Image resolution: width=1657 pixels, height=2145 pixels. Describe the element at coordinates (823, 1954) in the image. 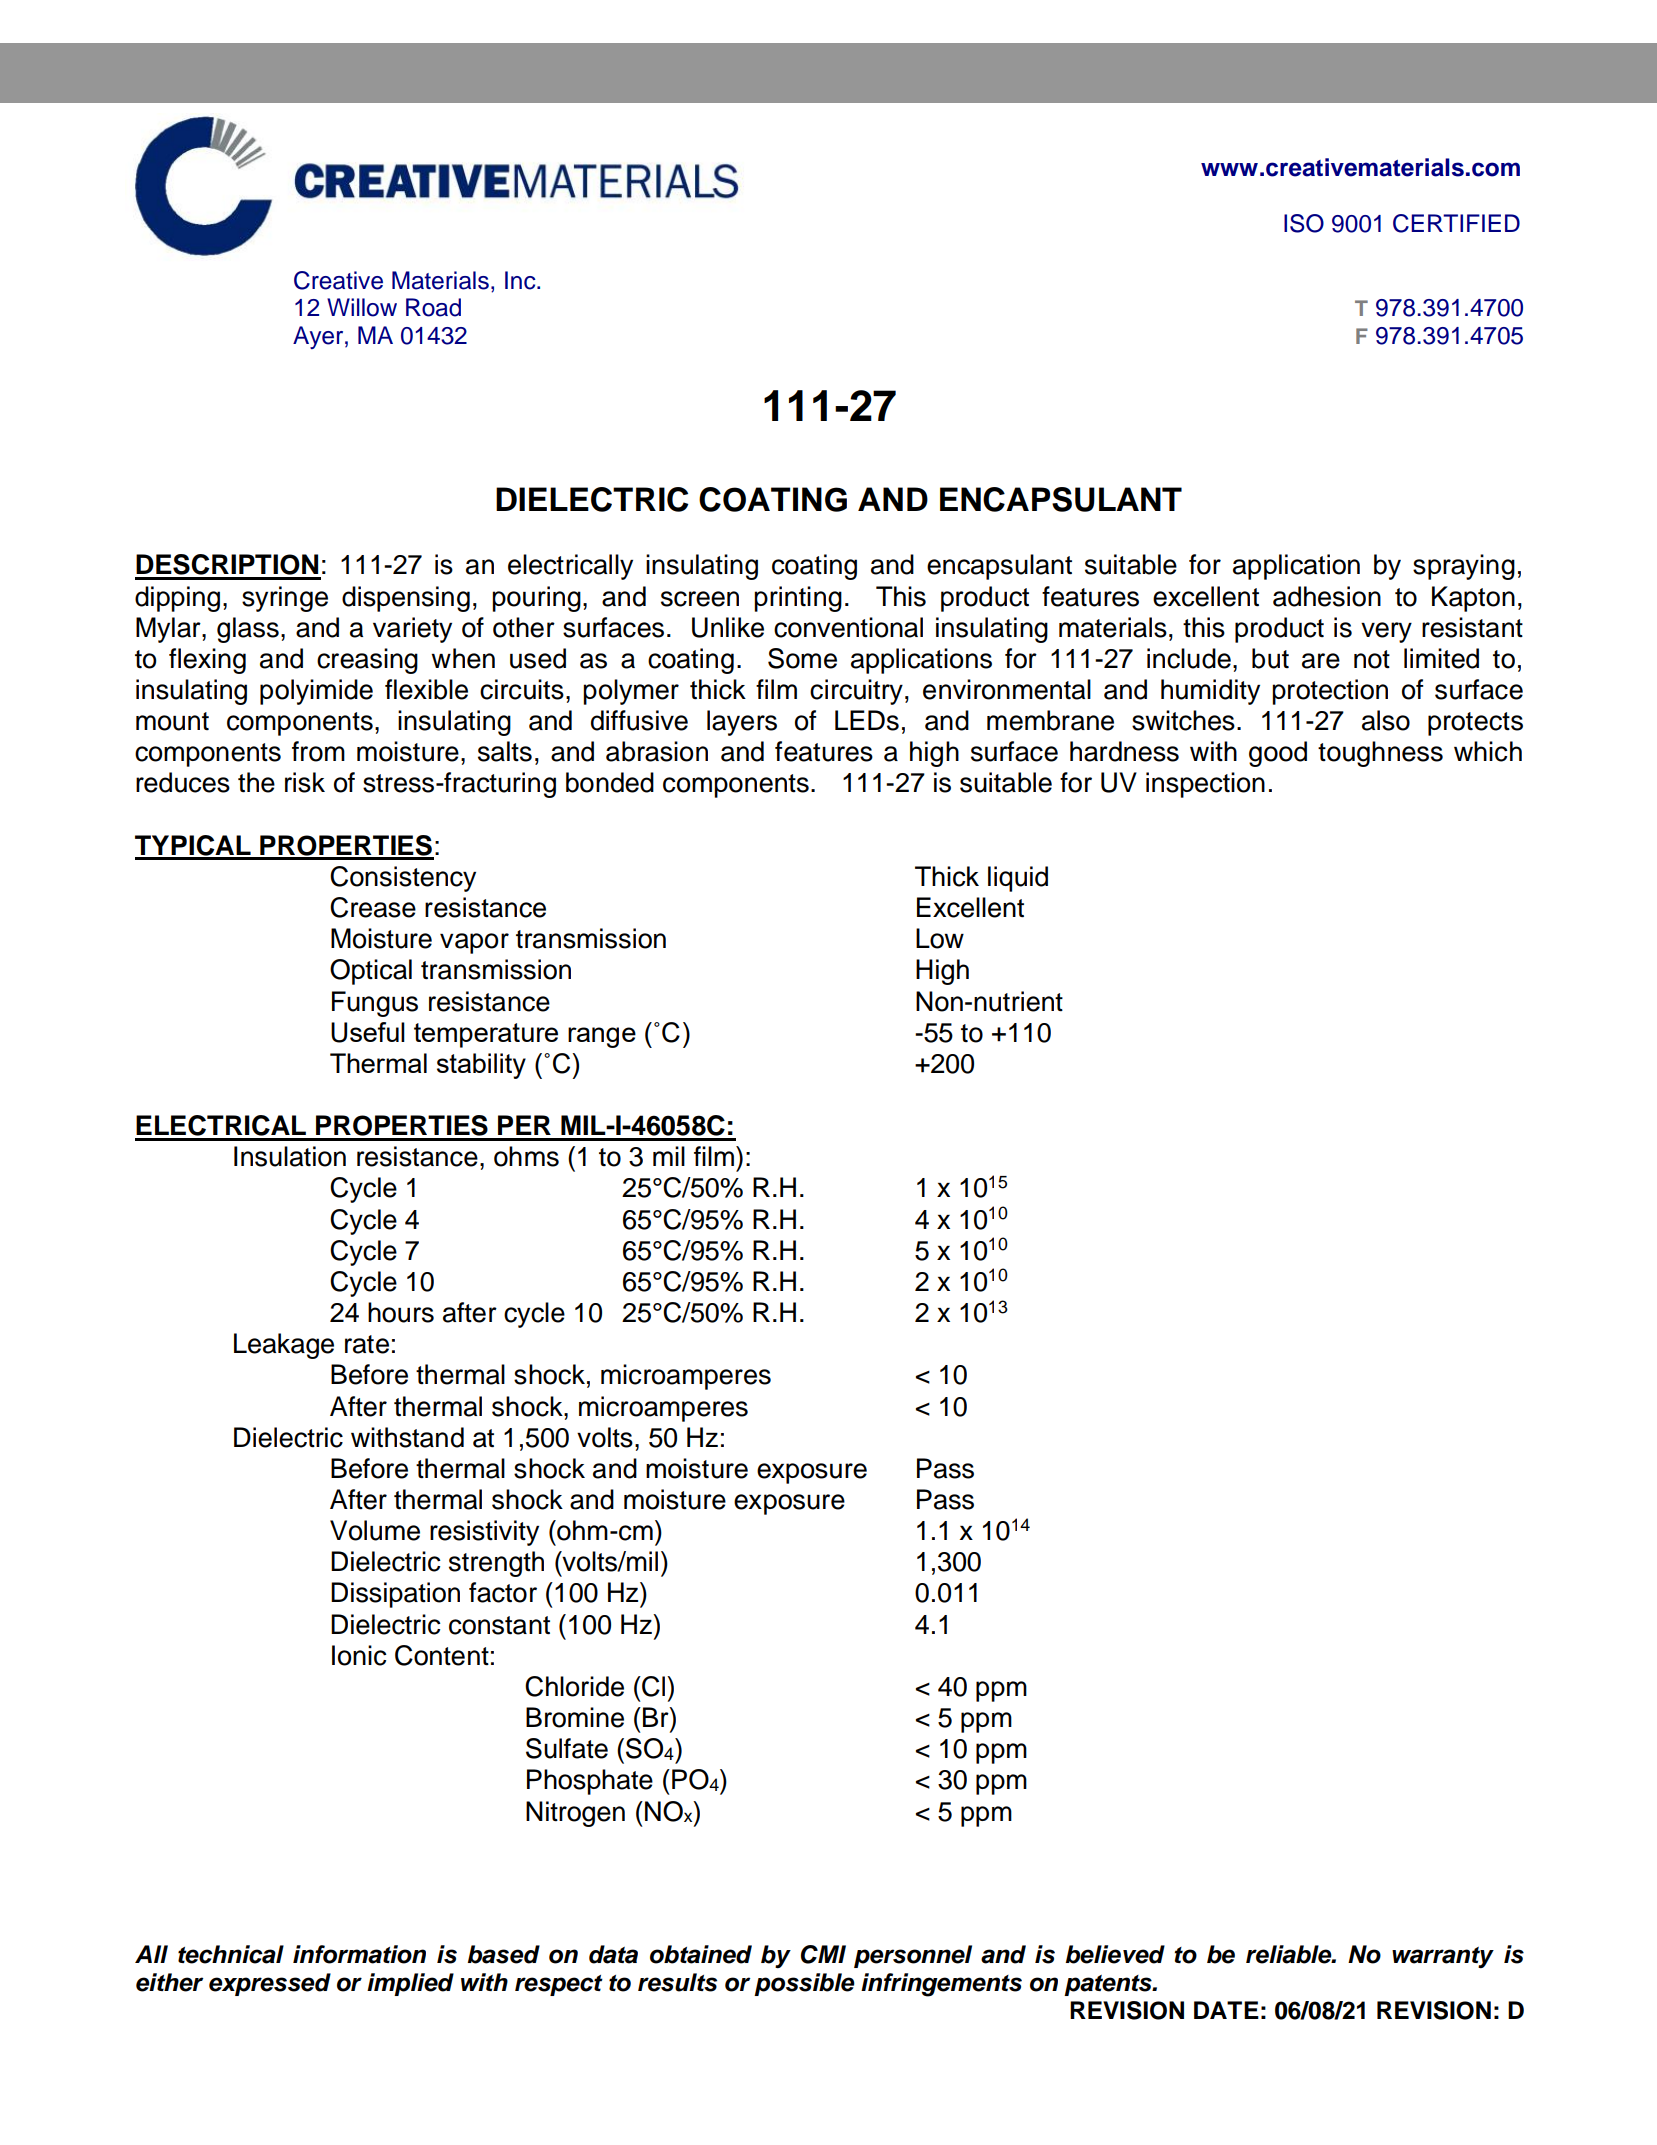

I see `CMI` at that location.
